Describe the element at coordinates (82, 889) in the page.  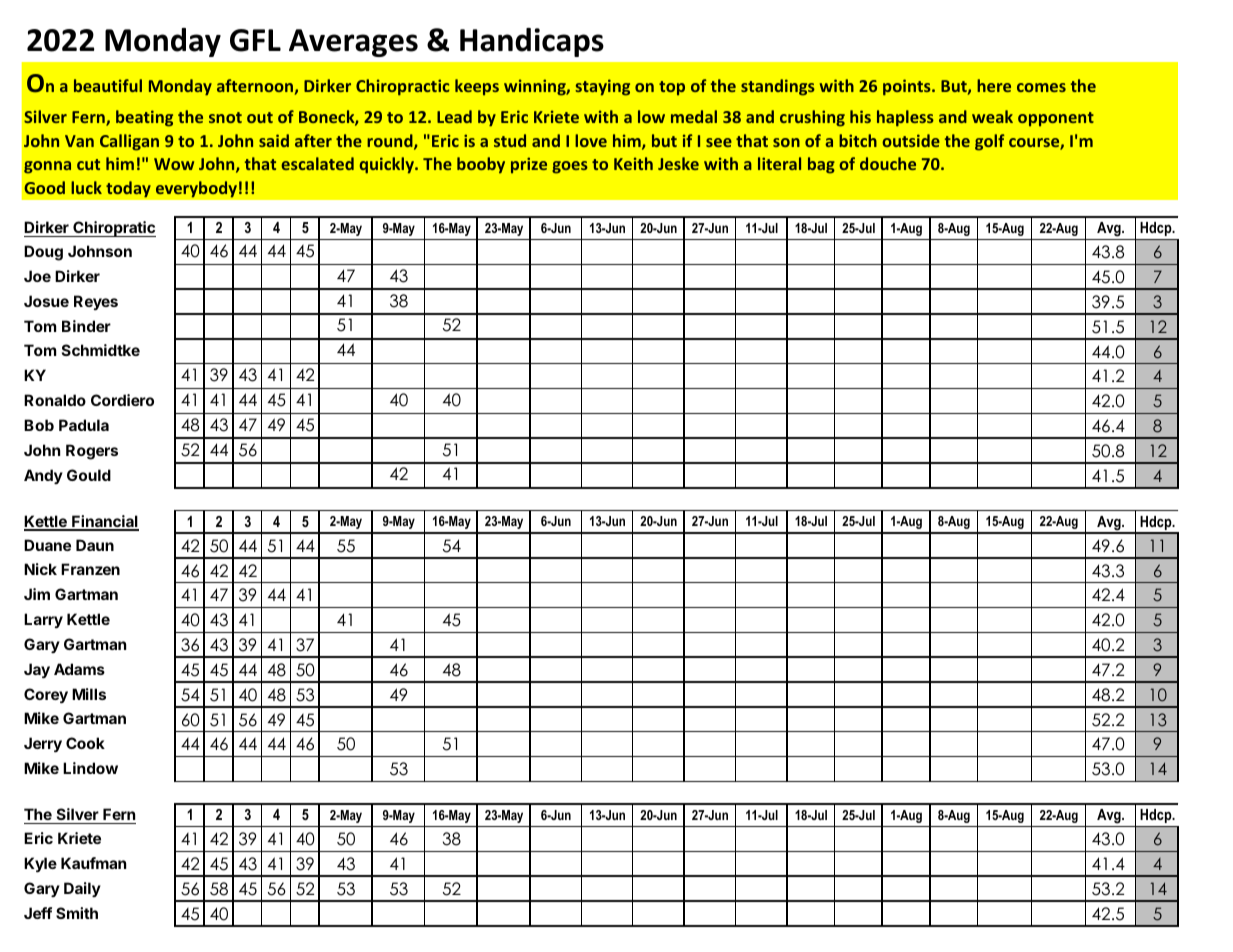
I see `Daily` at that location.
